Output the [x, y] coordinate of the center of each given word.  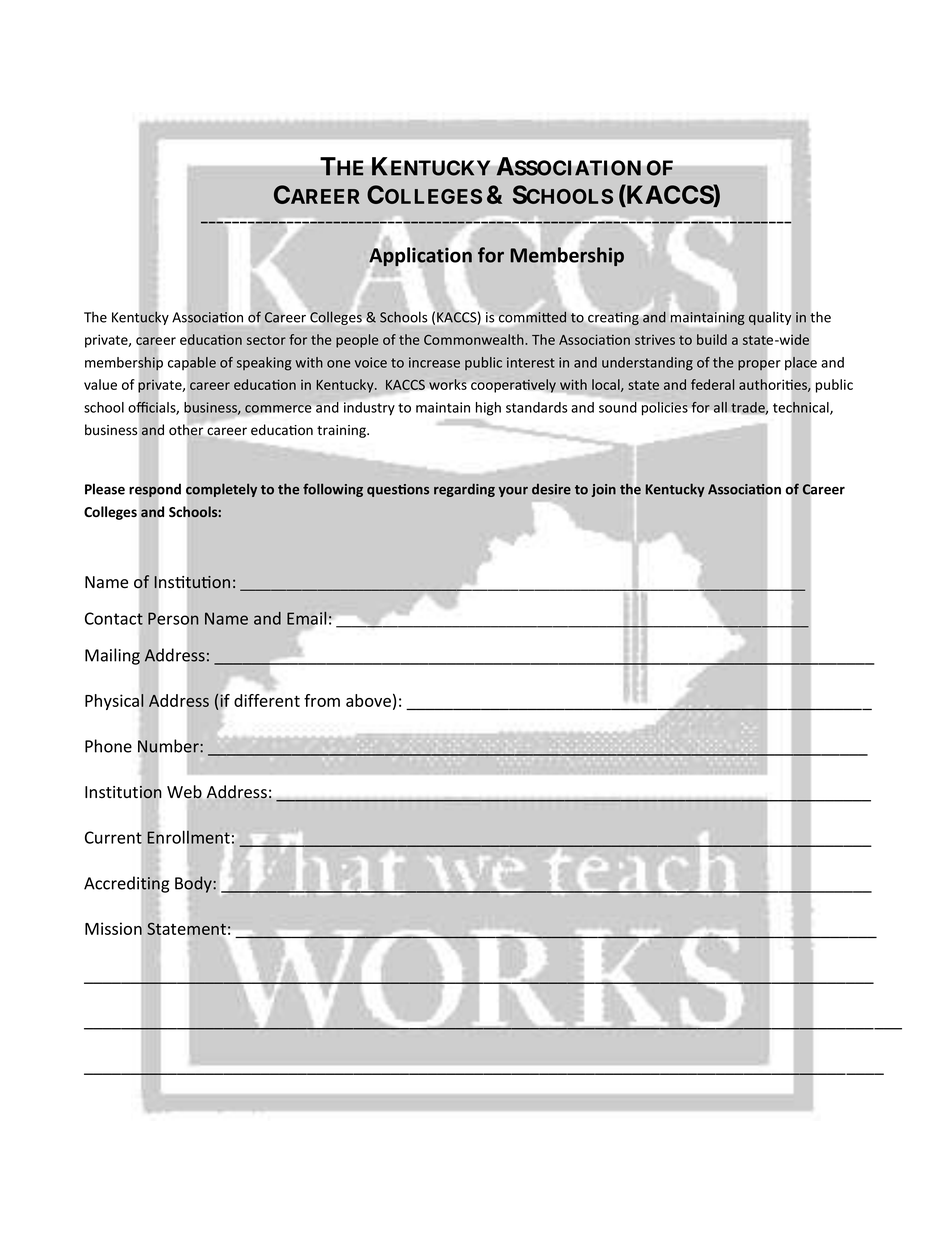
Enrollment [189, 837]
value [100, 384]
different [267, 700]
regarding [464, 490]
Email [308, 619]
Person [173, 618]
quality [770, 318]
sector [266, 340]
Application [420, 256]
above [368, 700]
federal [712, 384]
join [603, 490]
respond [155, 490]
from [322, 700]
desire [551, 489]
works [448, 384]
